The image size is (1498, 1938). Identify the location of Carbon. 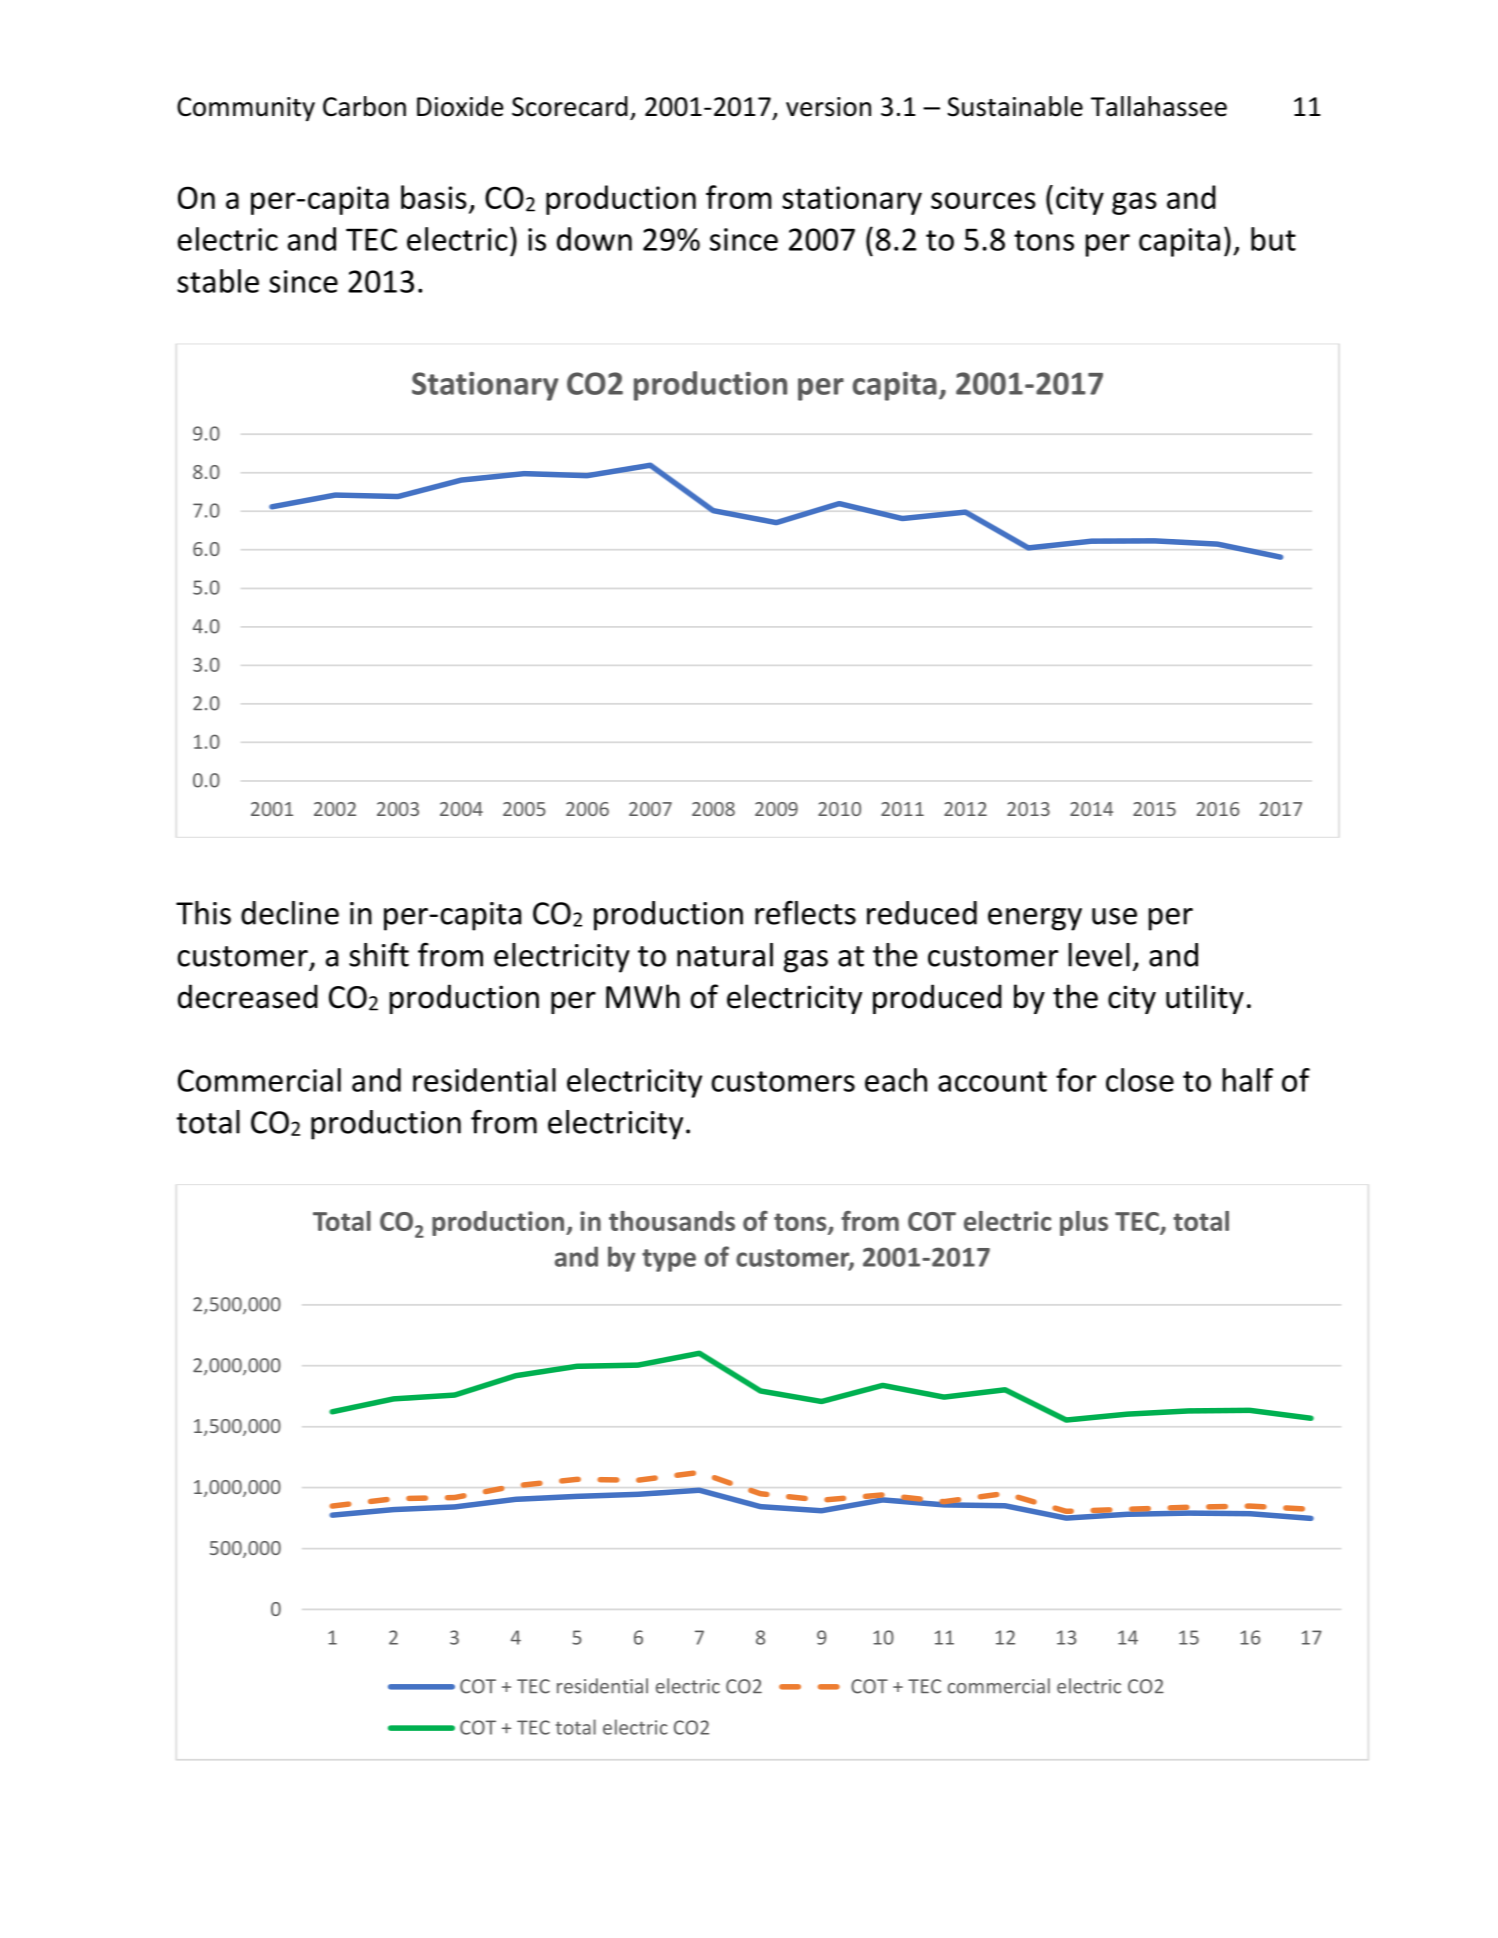
(364, 106).
